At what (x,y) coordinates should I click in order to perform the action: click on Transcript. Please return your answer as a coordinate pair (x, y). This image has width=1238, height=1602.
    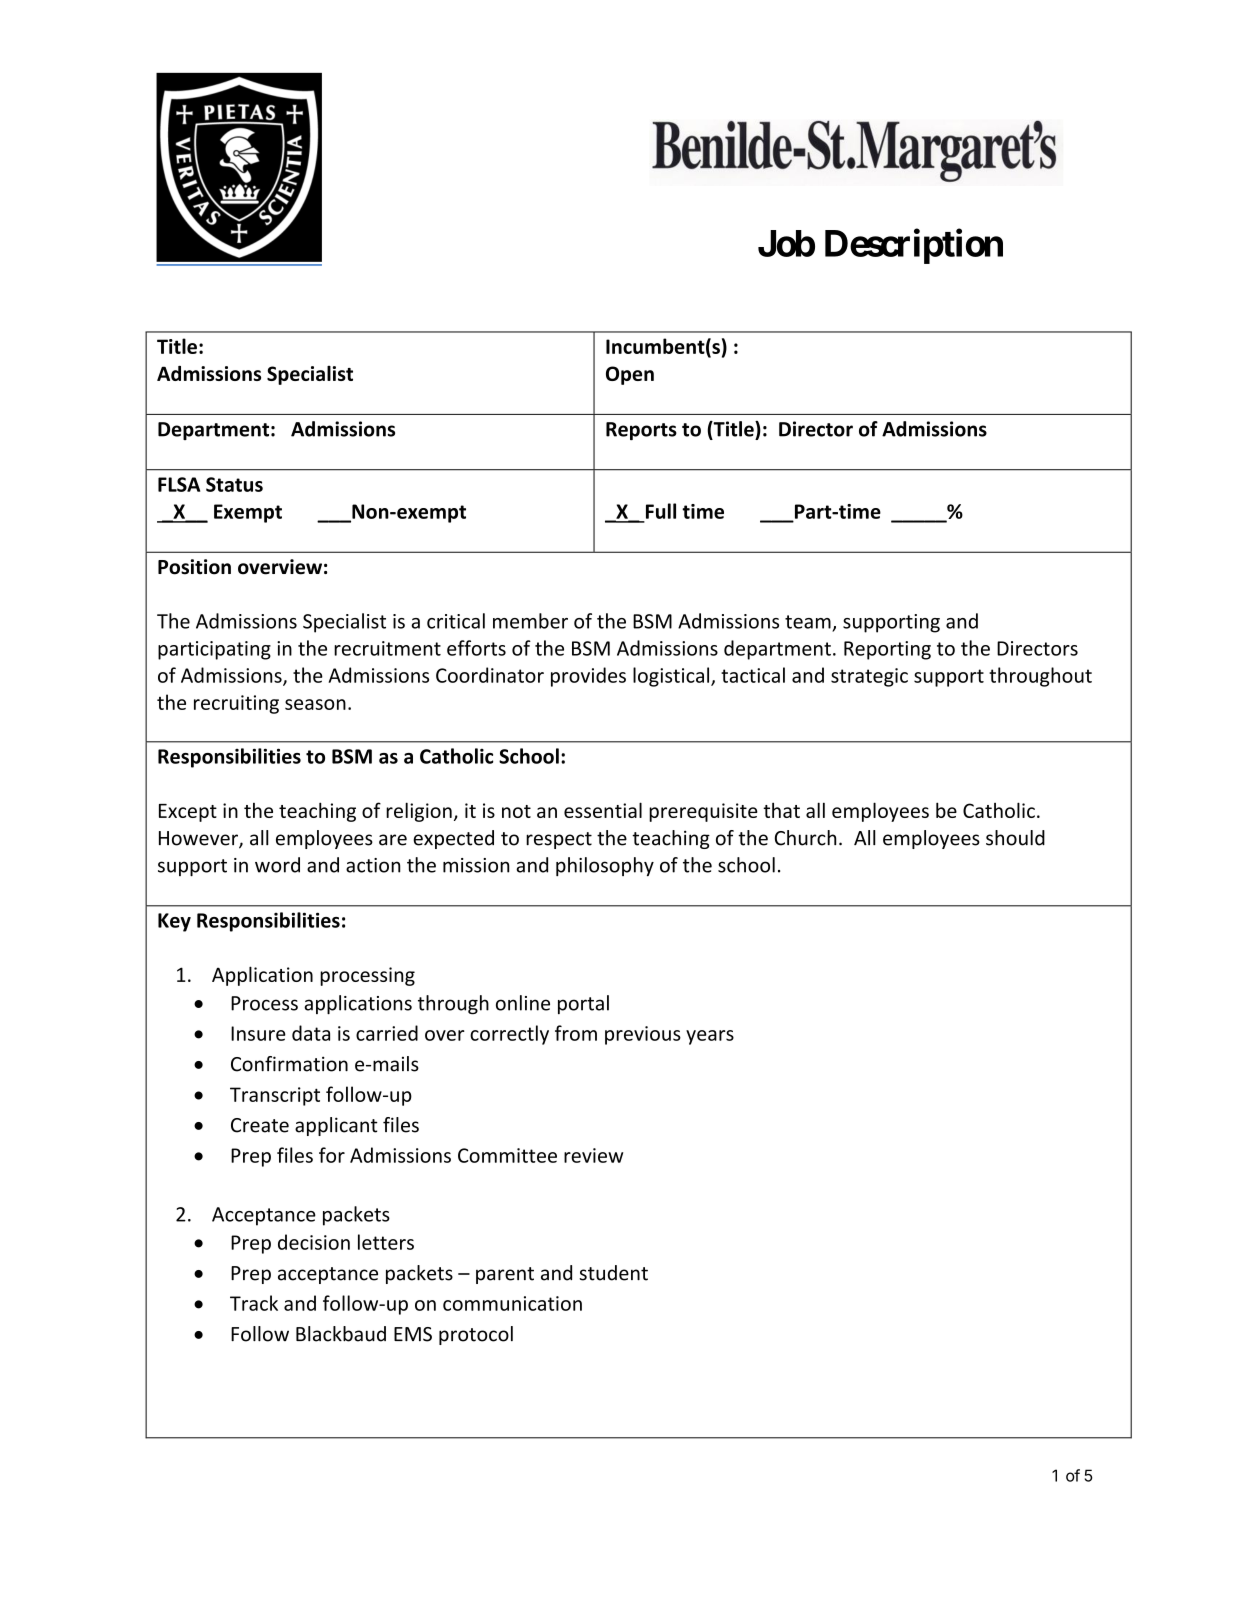
    Looking at the image, I should click on (275, 1096).
